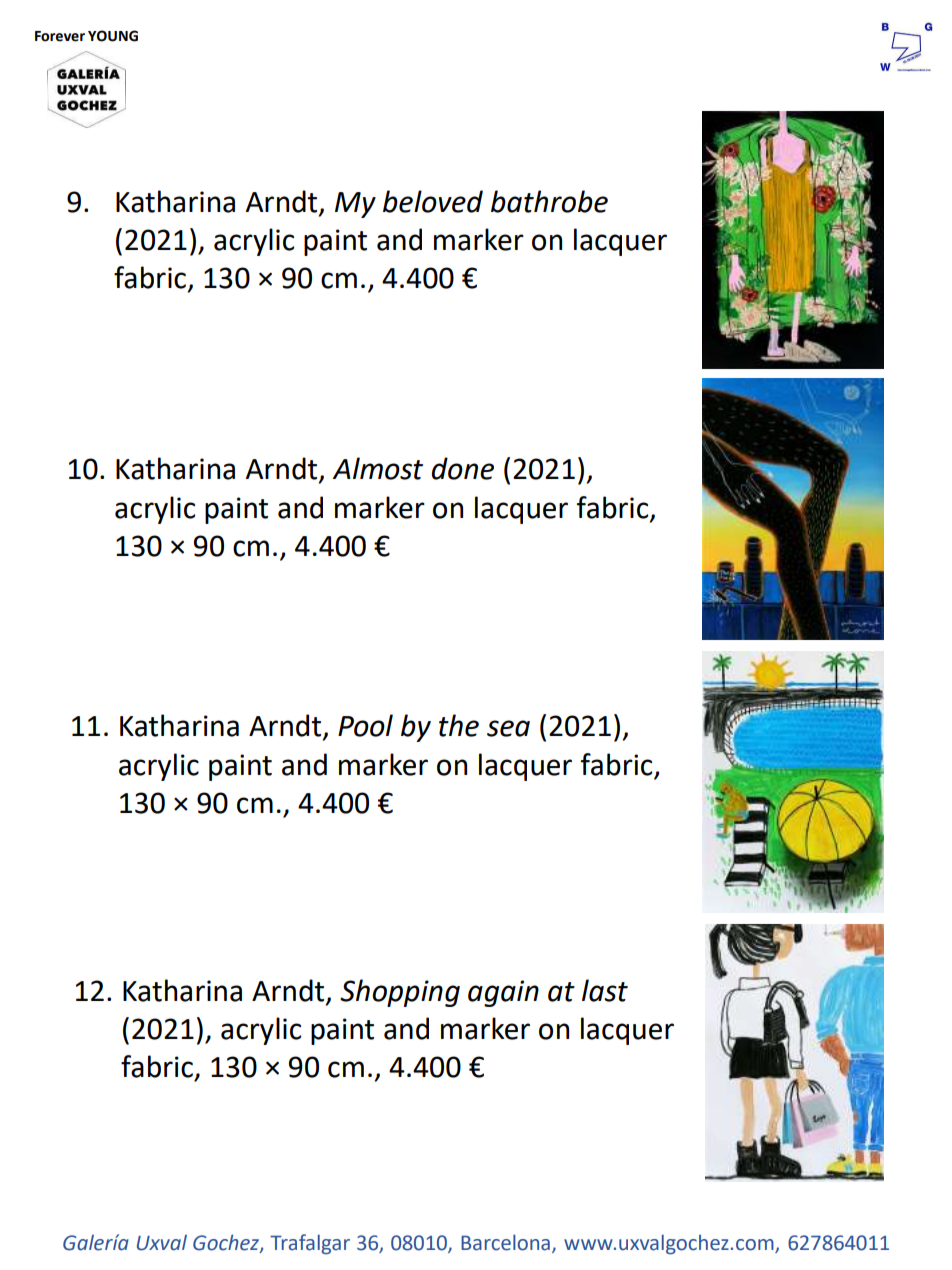  Describe the element at coordinates (433, 201) in the image. I see `beloved` at that location.
